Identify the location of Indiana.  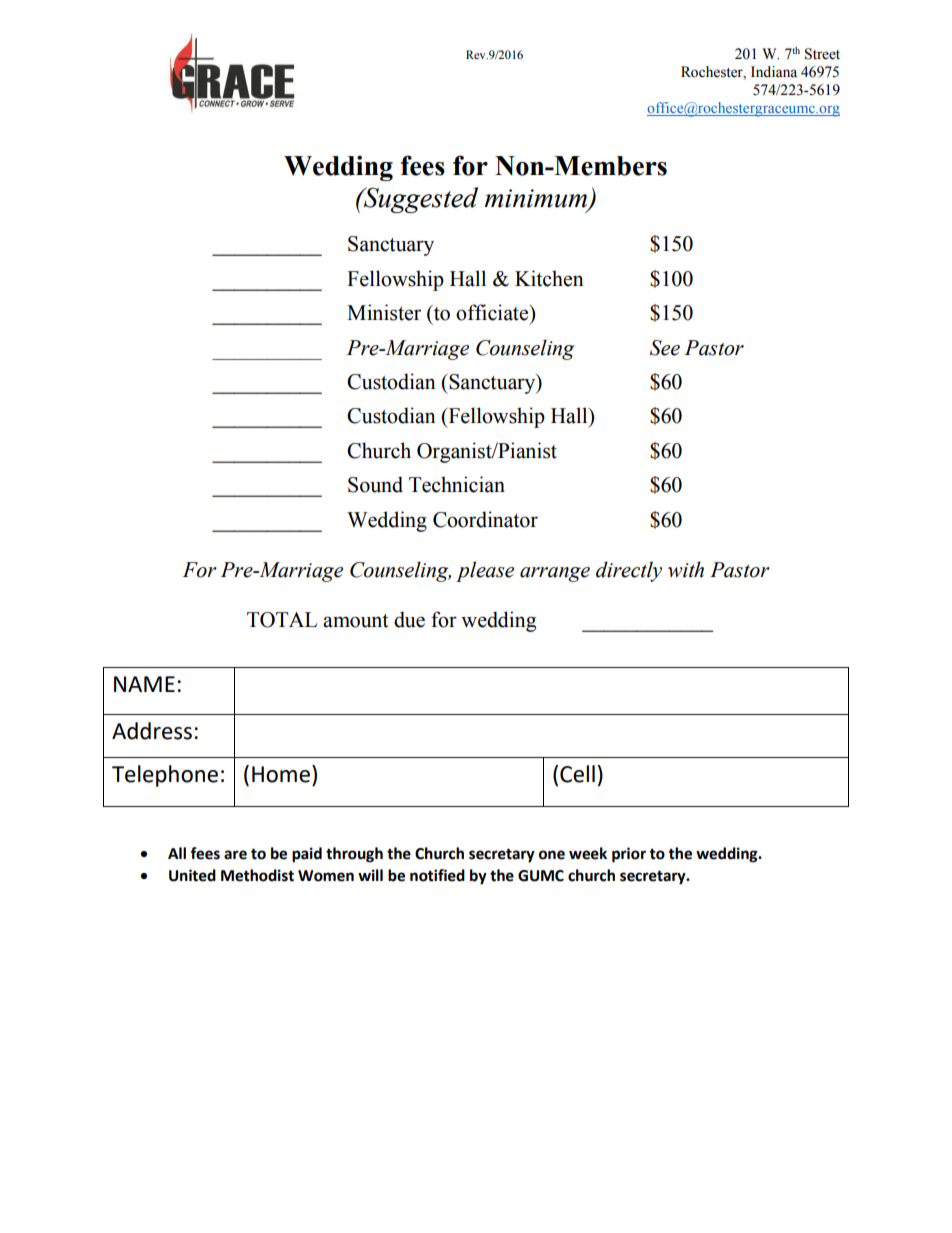
(774, 72).
